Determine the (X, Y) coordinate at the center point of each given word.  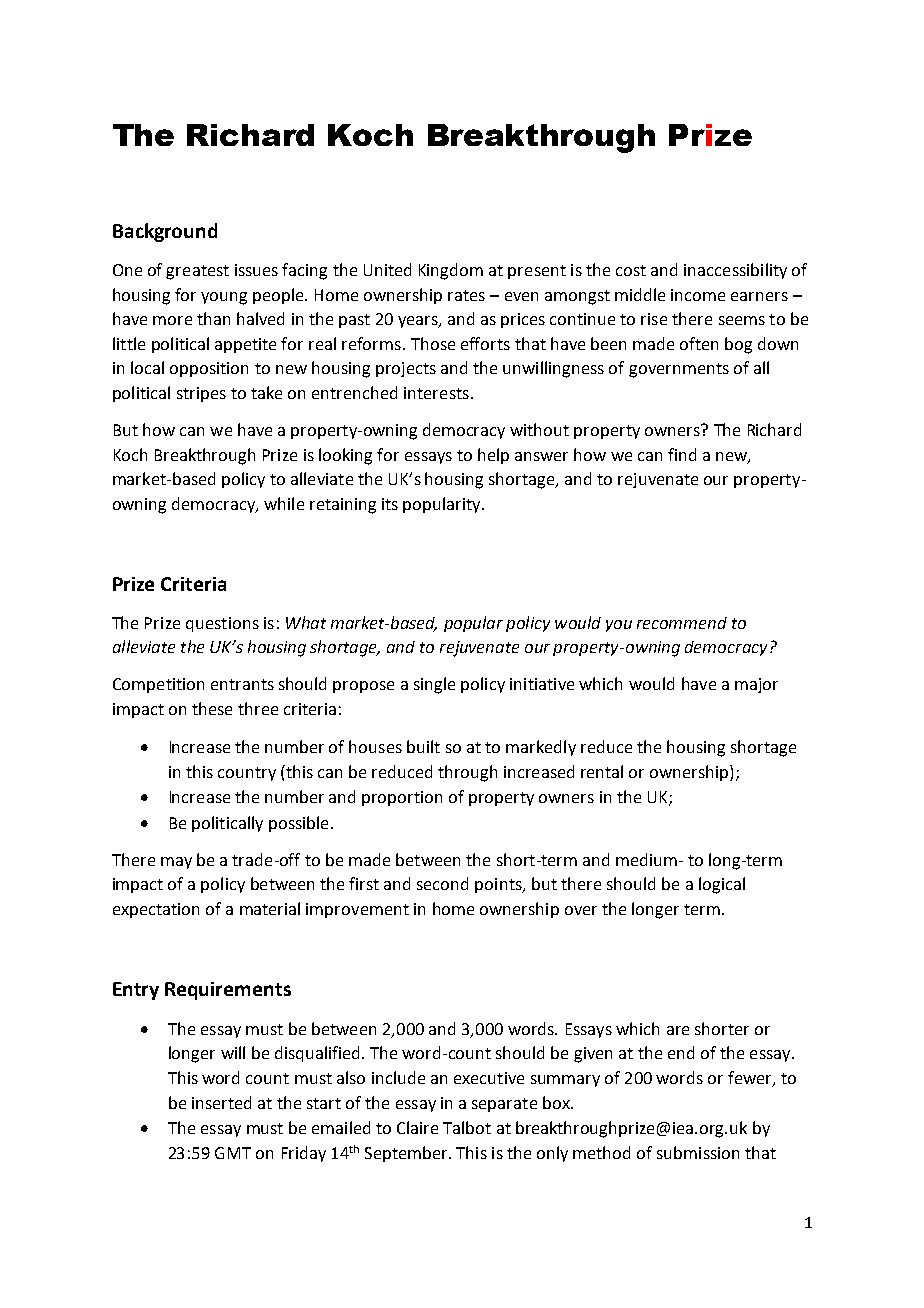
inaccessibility (735, 271)
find (682, 454)
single (434, 685)
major (756, 685)
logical (722, 885)
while (284, 503)
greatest (197, 272)
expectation (156, 910)
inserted (221, 1102)
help (493, 456)
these (212, 708)
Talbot (467, 1127)
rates (466, 295)
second (442, 883)
